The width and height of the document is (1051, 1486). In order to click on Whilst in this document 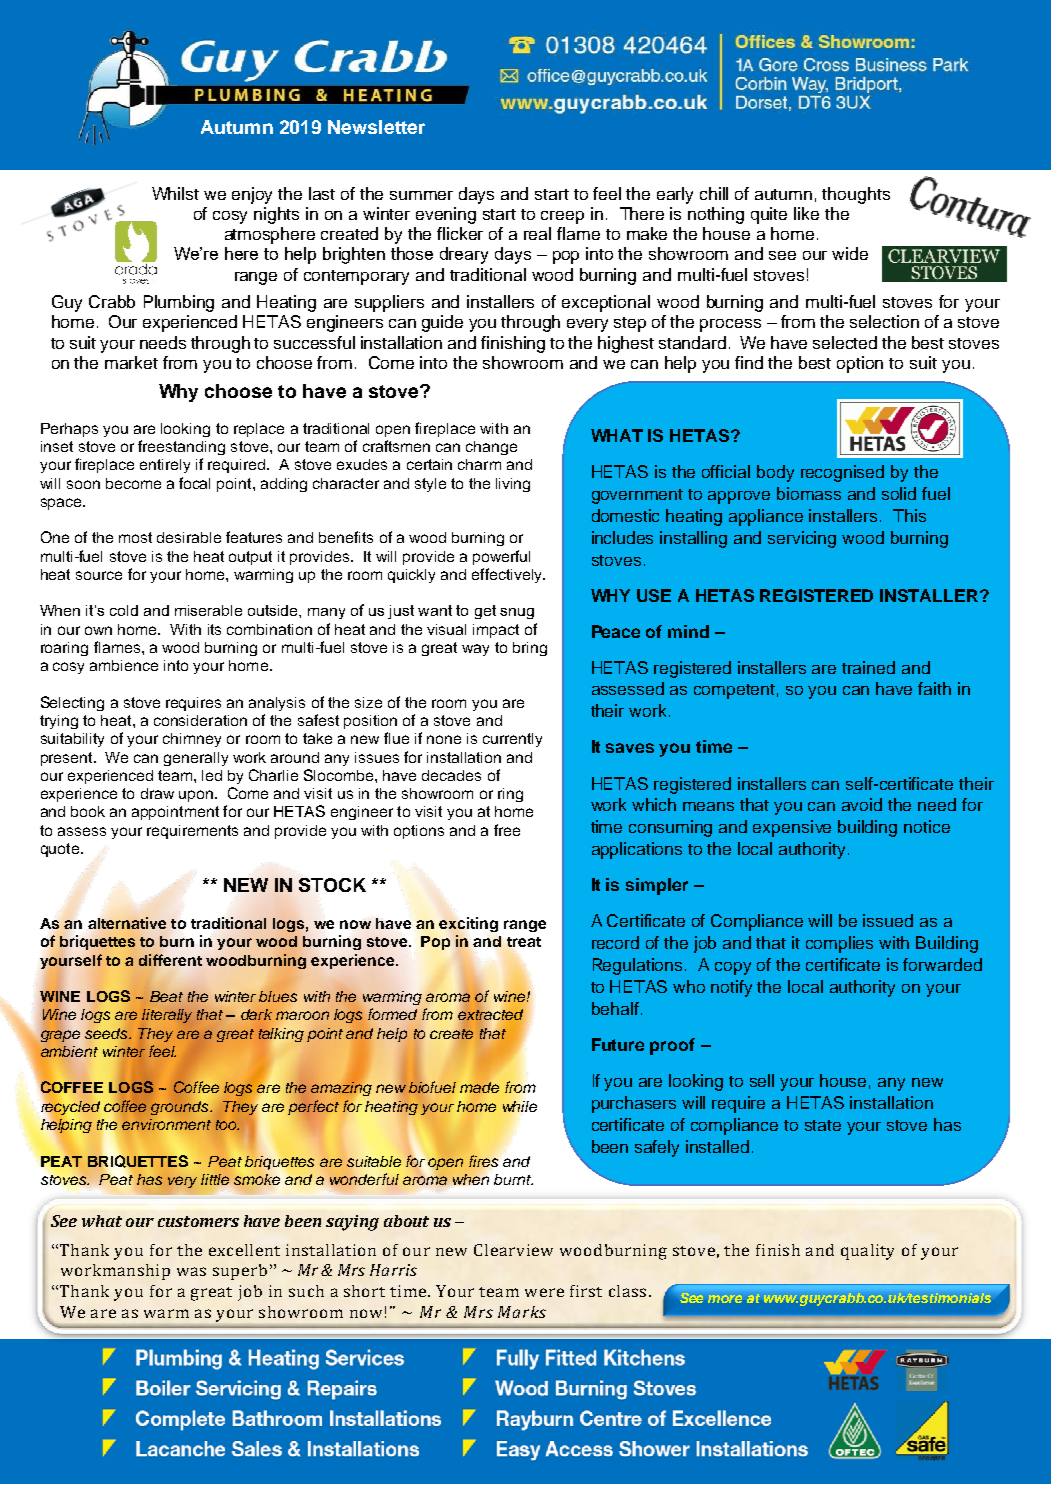, I will do `click(175, 193)`.
